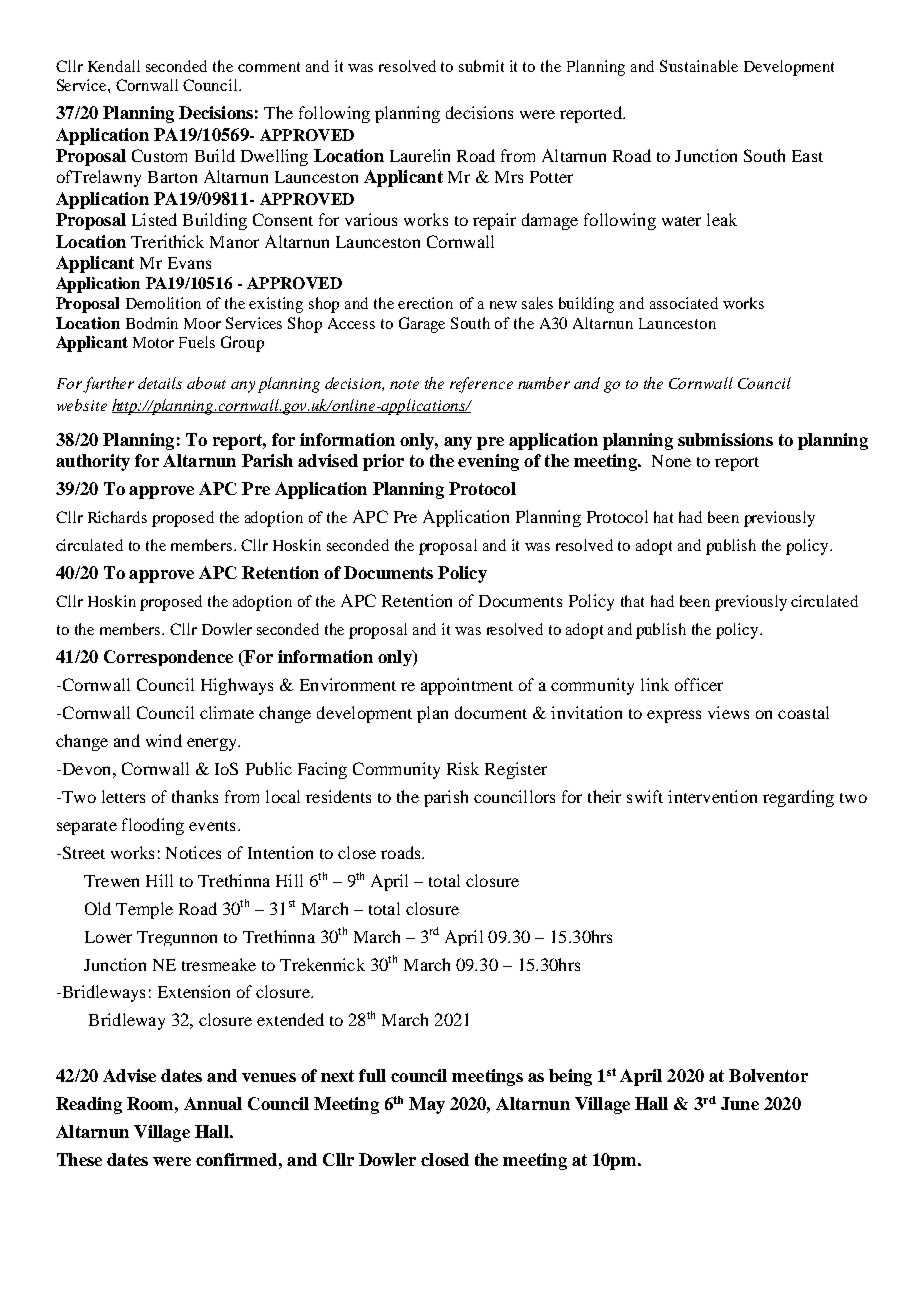  What do you see at coordinates (427, 1105) in the document?
I see `May` at bounding box center [427, 1105].
